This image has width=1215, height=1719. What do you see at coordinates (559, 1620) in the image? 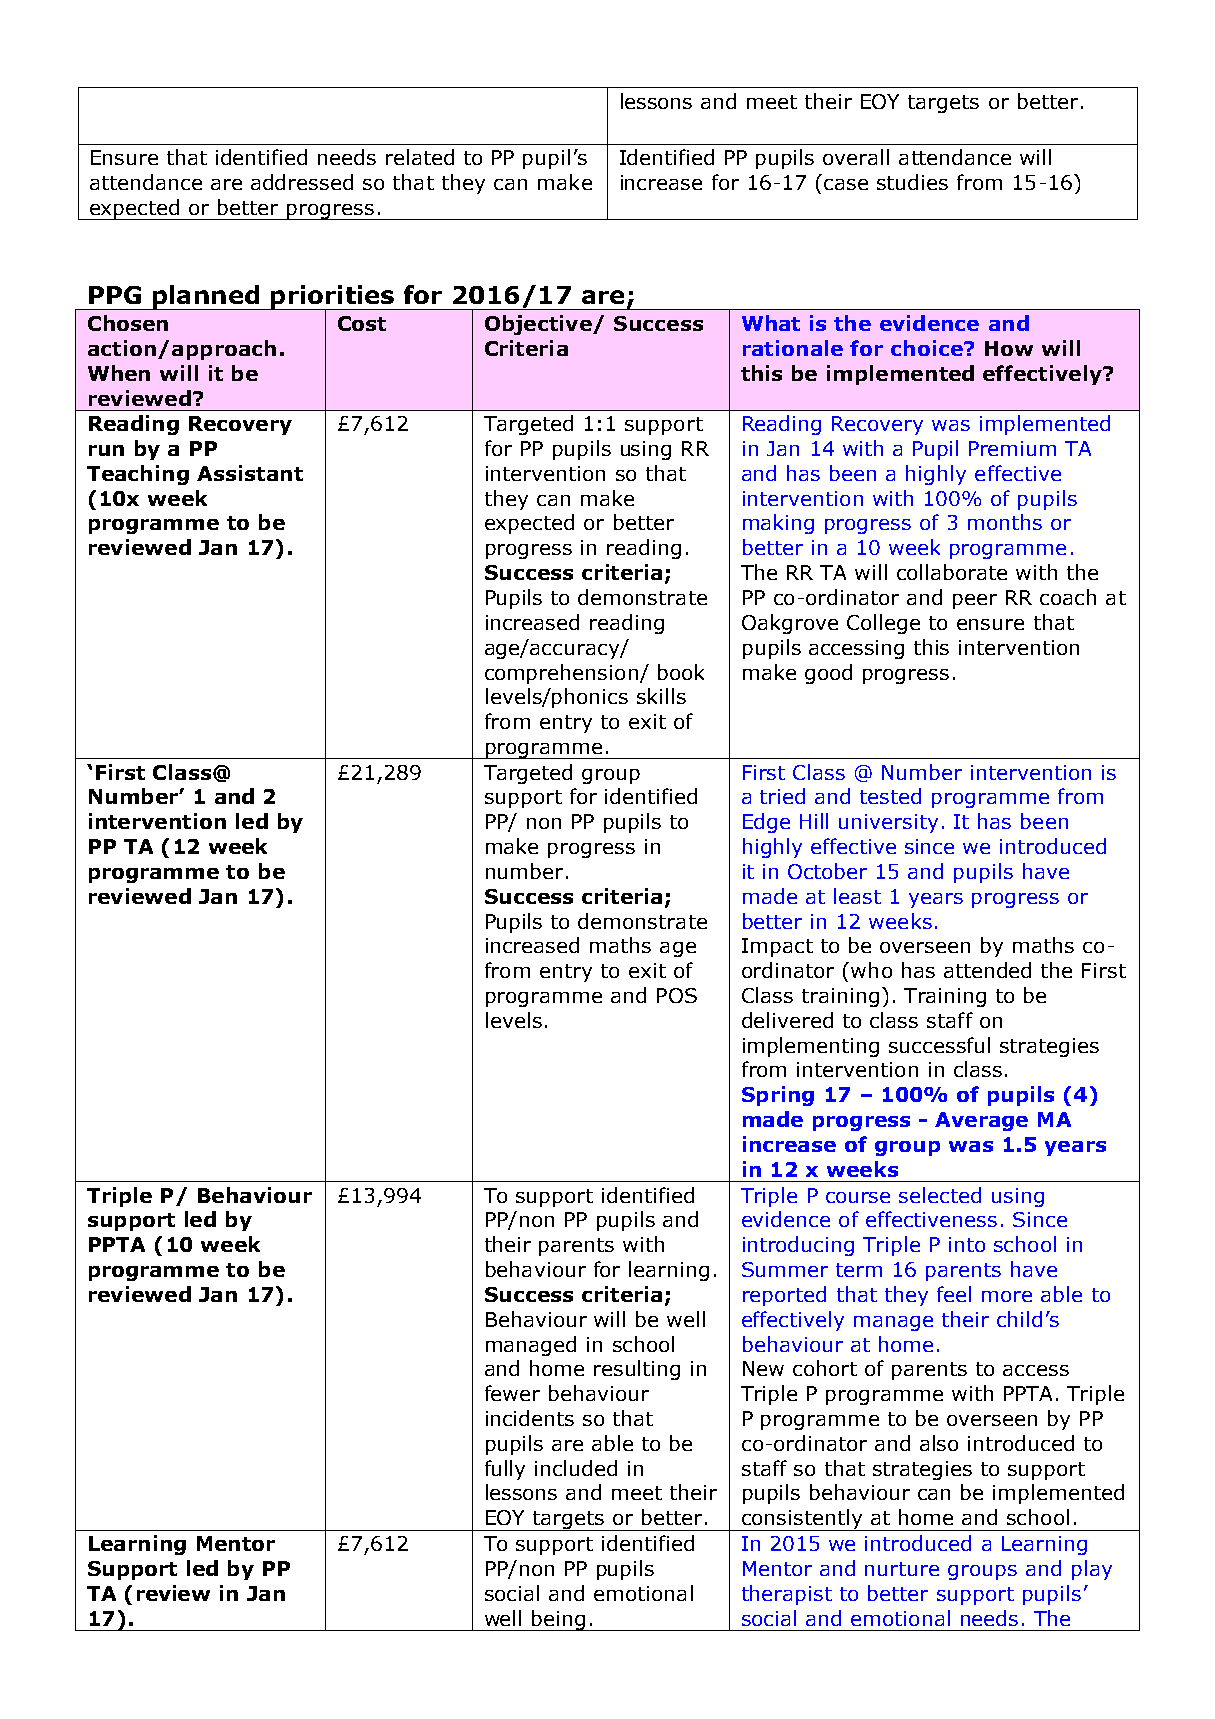
I see `being` at bounding box center [559, 1620].
